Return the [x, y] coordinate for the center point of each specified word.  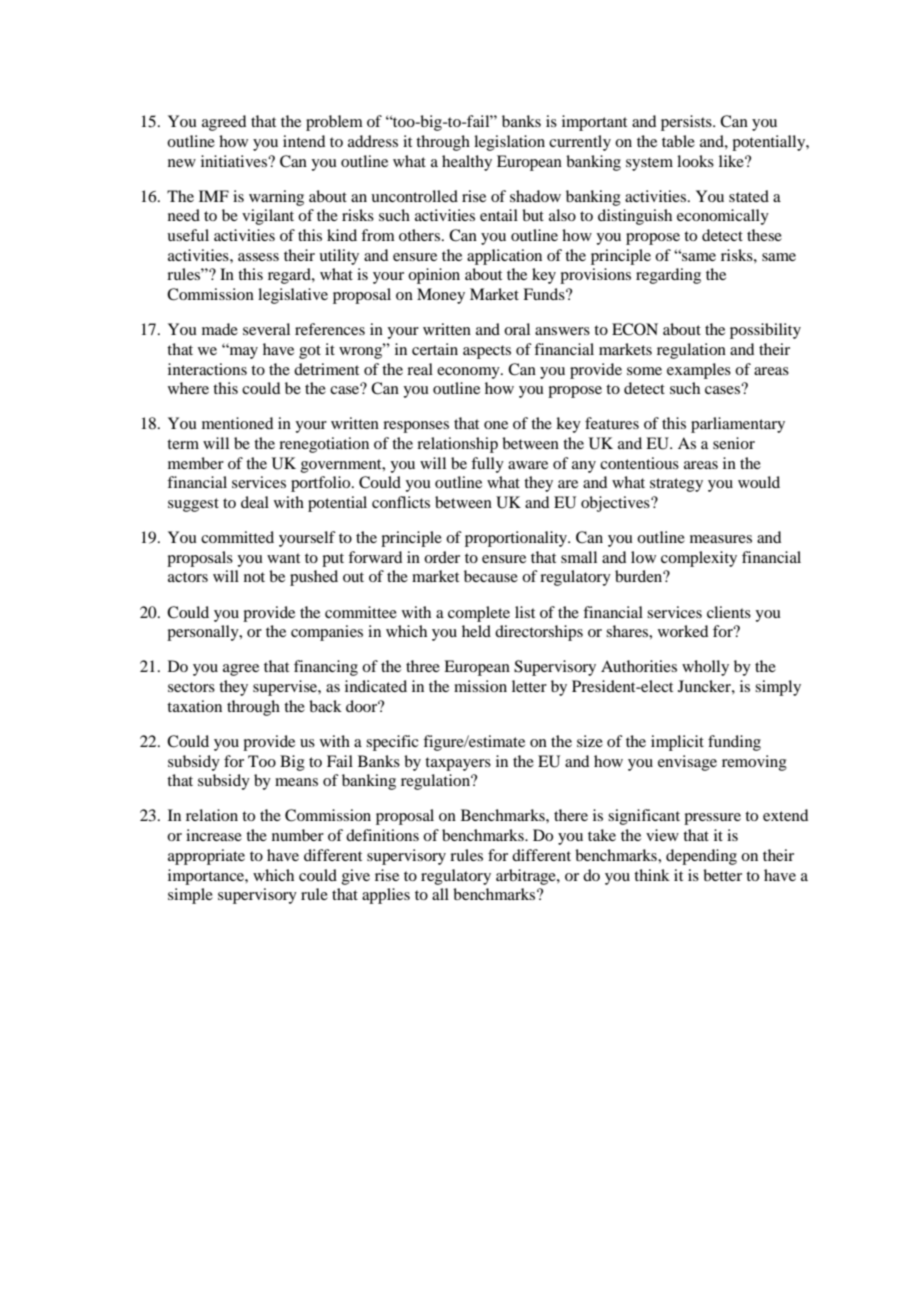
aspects [487, 352]
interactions [207, 369]
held [476, 631]
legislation [509, 143]
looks [695, 161]
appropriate [206, 857]
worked [683, 631]
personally [204, 633]
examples [699, 371]
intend [304, 141]
